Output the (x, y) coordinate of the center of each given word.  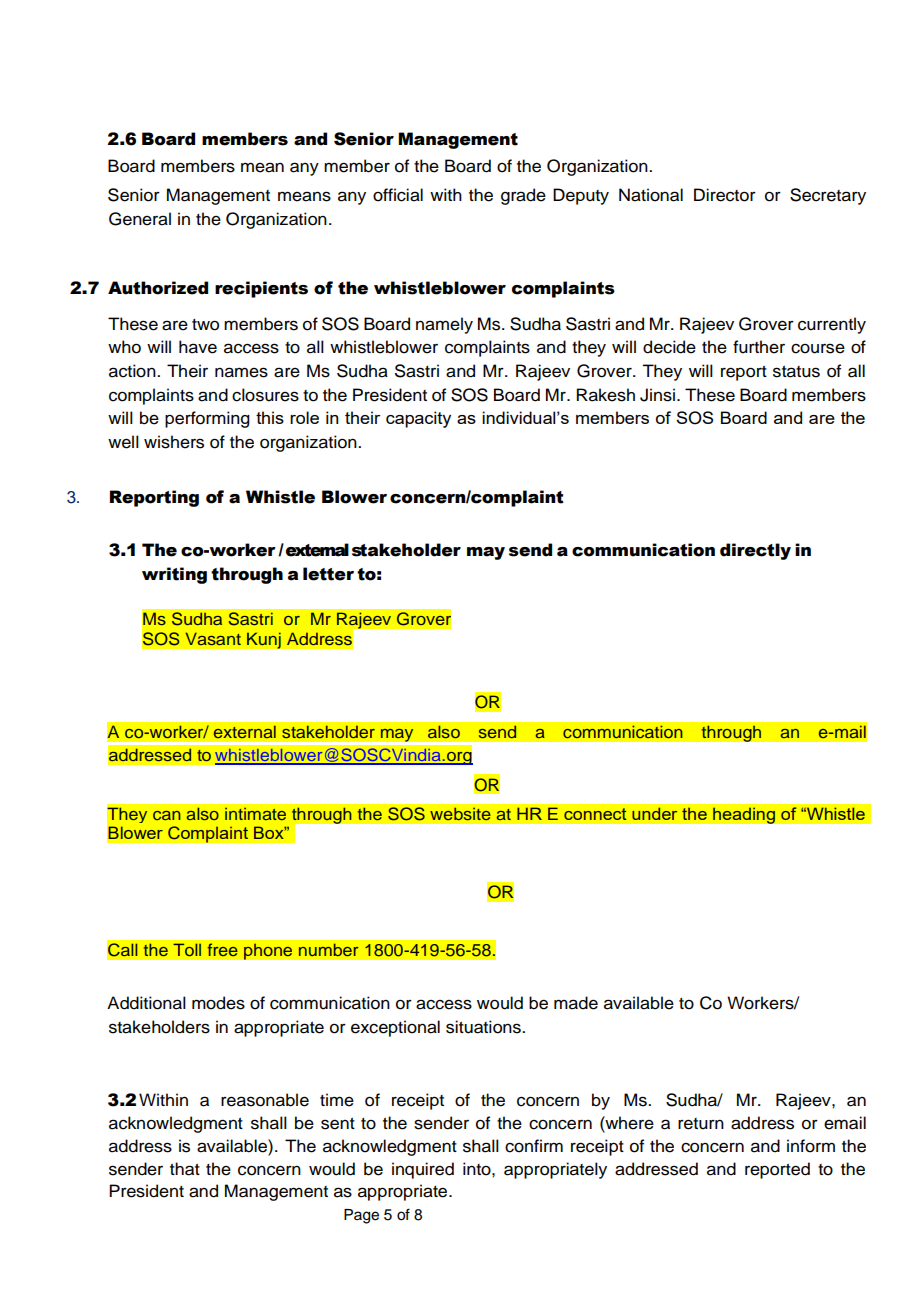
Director (725, 195)
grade (523, 196)
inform (811, 1146)
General (140, 219)
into (478, 1169)
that (185, 1169)
